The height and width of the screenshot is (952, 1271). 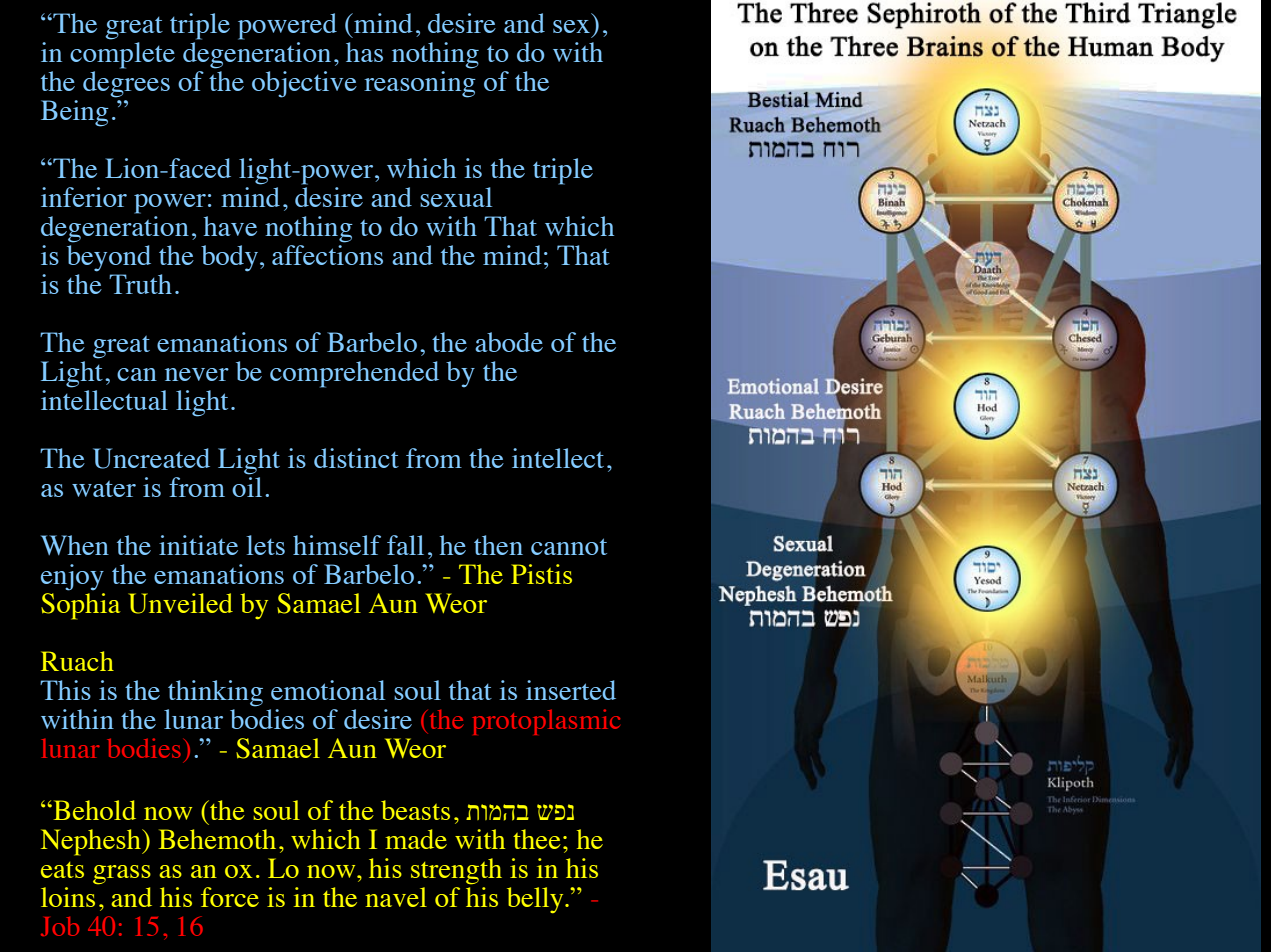 What do you see at coordinates (498, 545) in the screenshot?
I see `then` at bounding box center [498, 545].
